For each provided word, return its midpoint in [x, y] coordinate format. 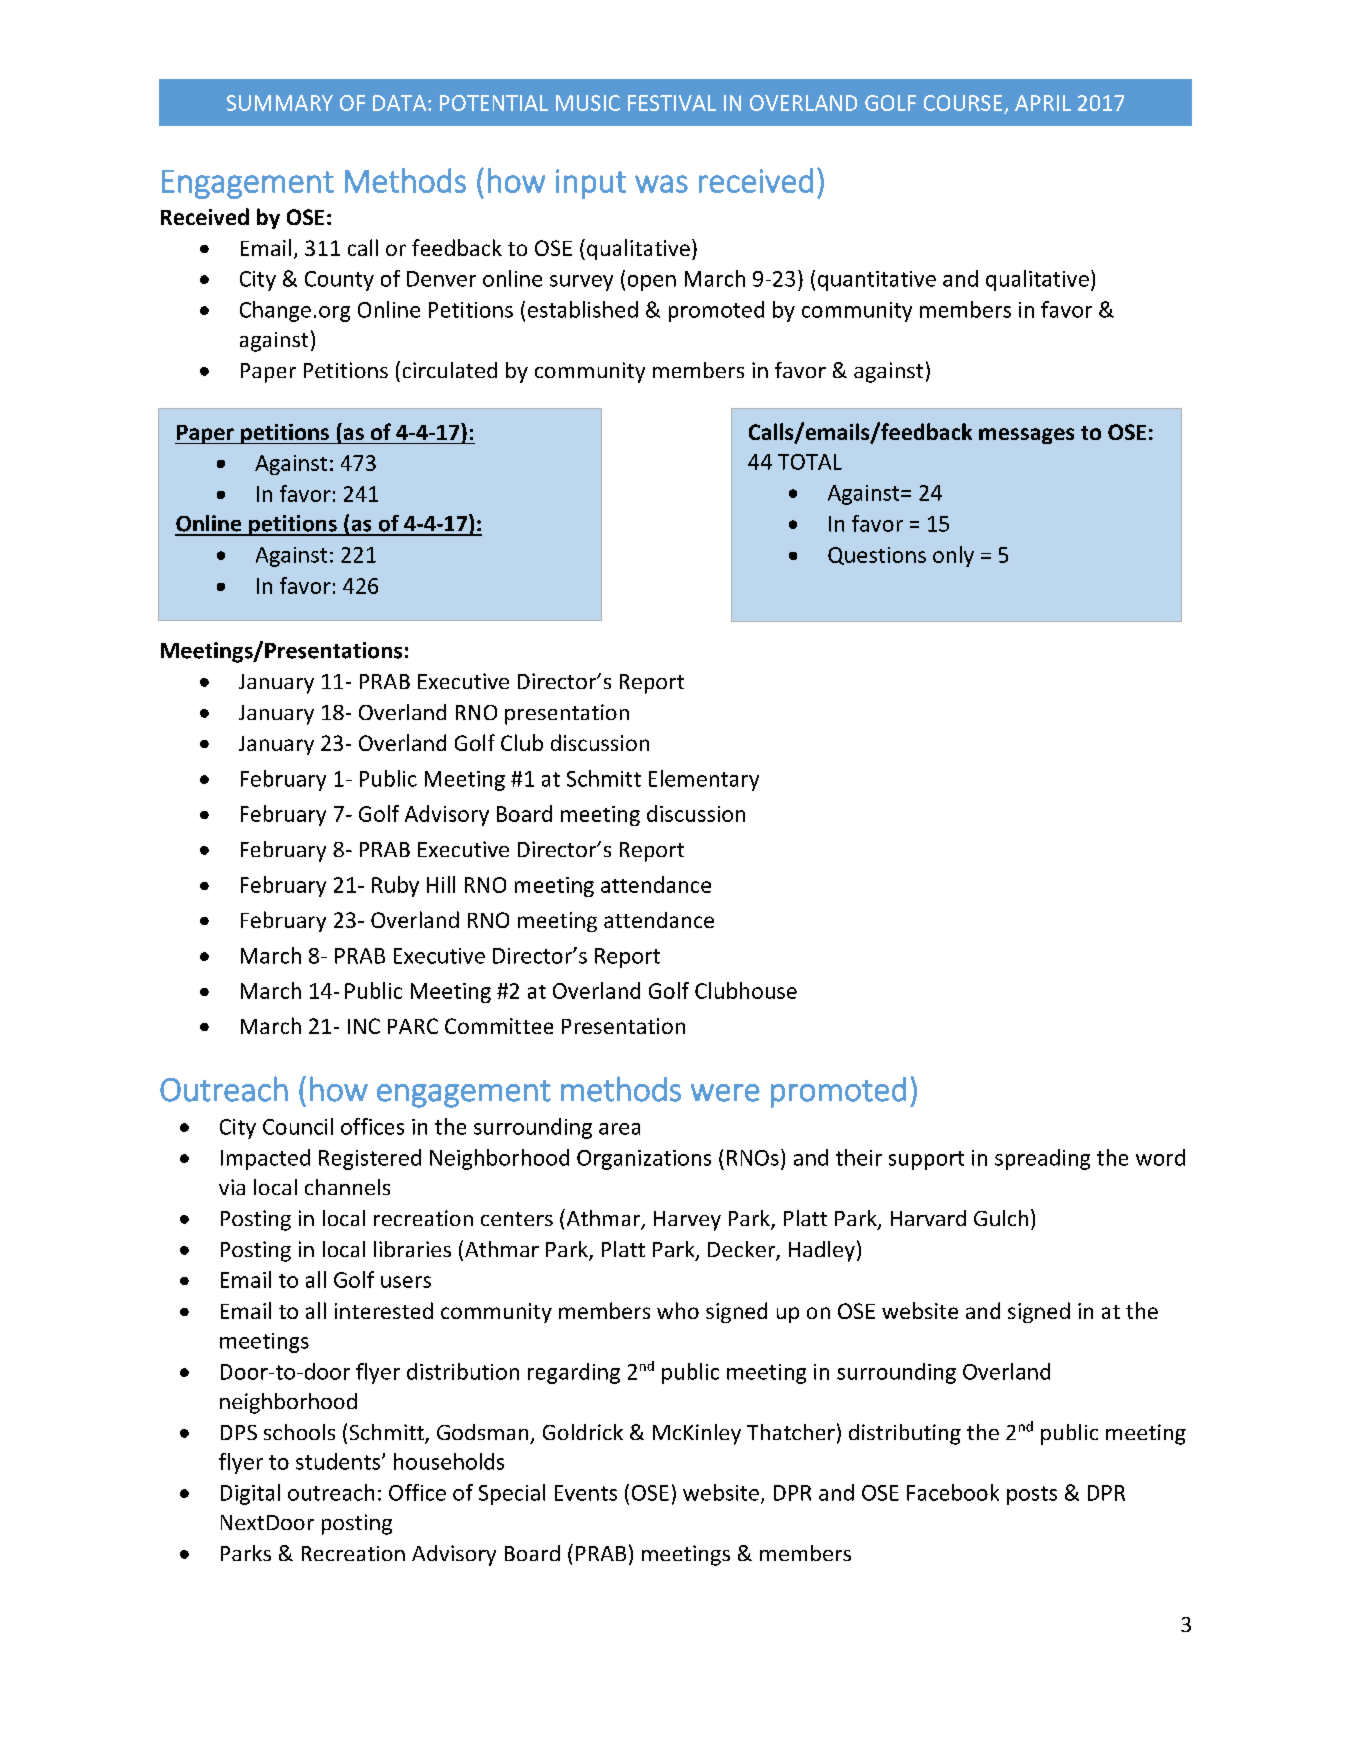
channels [347, 1187]
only [953, 556]
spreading [1042, 1159]
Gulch [1001, 1218]
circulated [450, 370]
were [725, 1093]
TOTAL [810, 462]
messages [1026, 436]
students [338, 1461]
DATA [401, 103]
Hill [441, 884]
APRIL [1043, 103]
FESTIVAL [672, 103]
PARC [413, 1026]
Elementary [704, 780]
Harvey [687, 1221]
